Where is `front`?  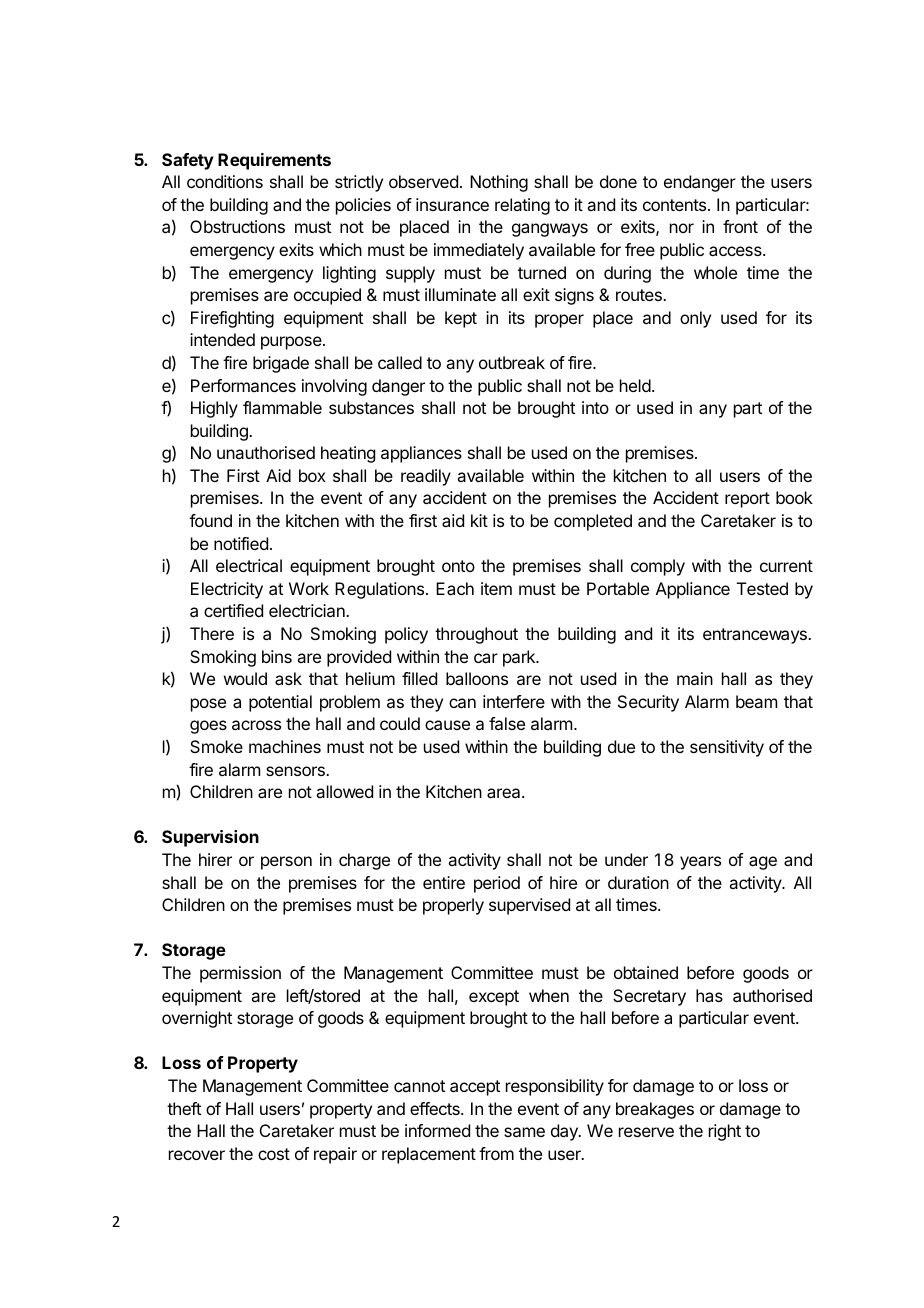 front is located at coordinates (740, 226).
